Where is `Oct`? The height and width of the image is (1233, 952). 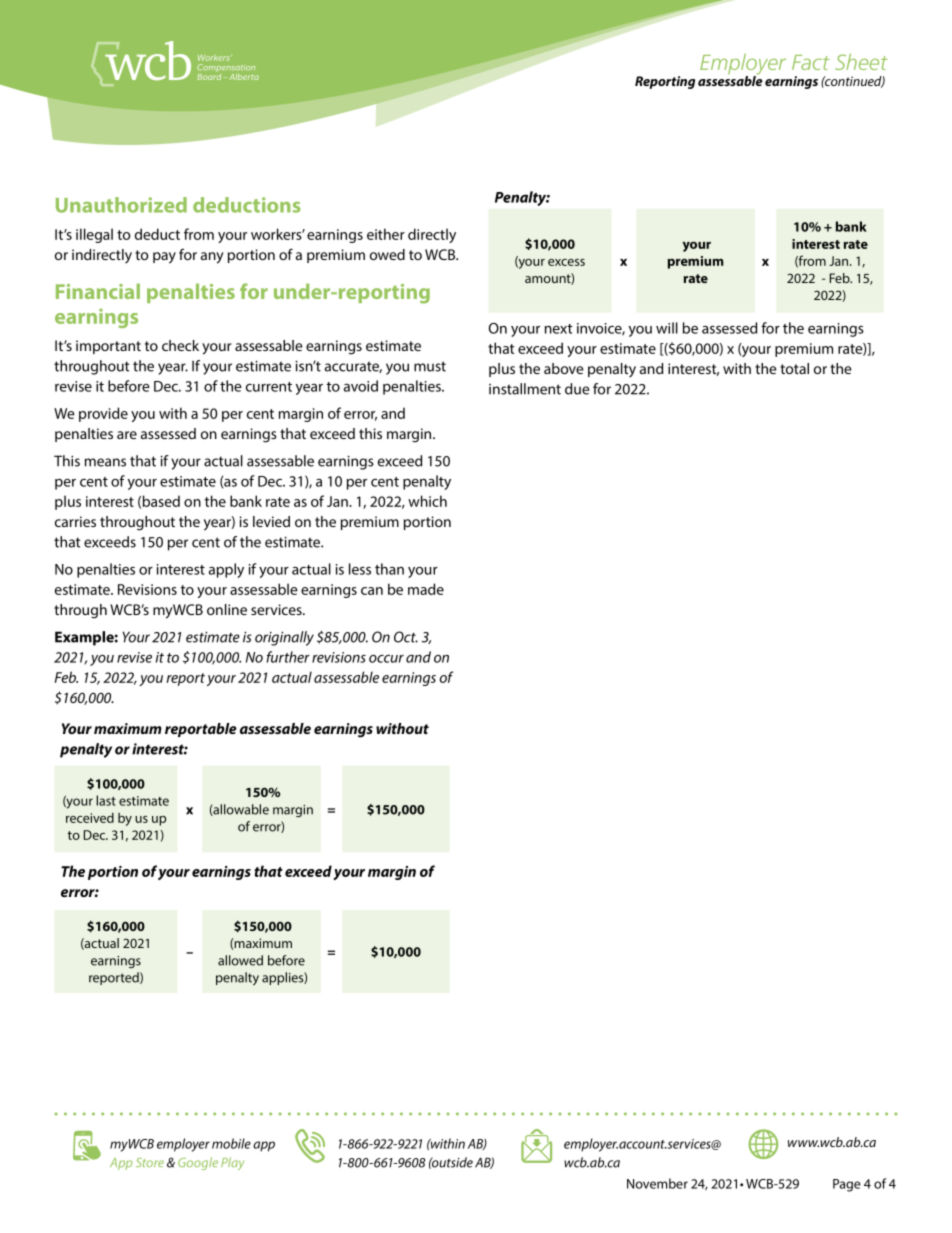 Oct is located at coordinates (406, 637).
